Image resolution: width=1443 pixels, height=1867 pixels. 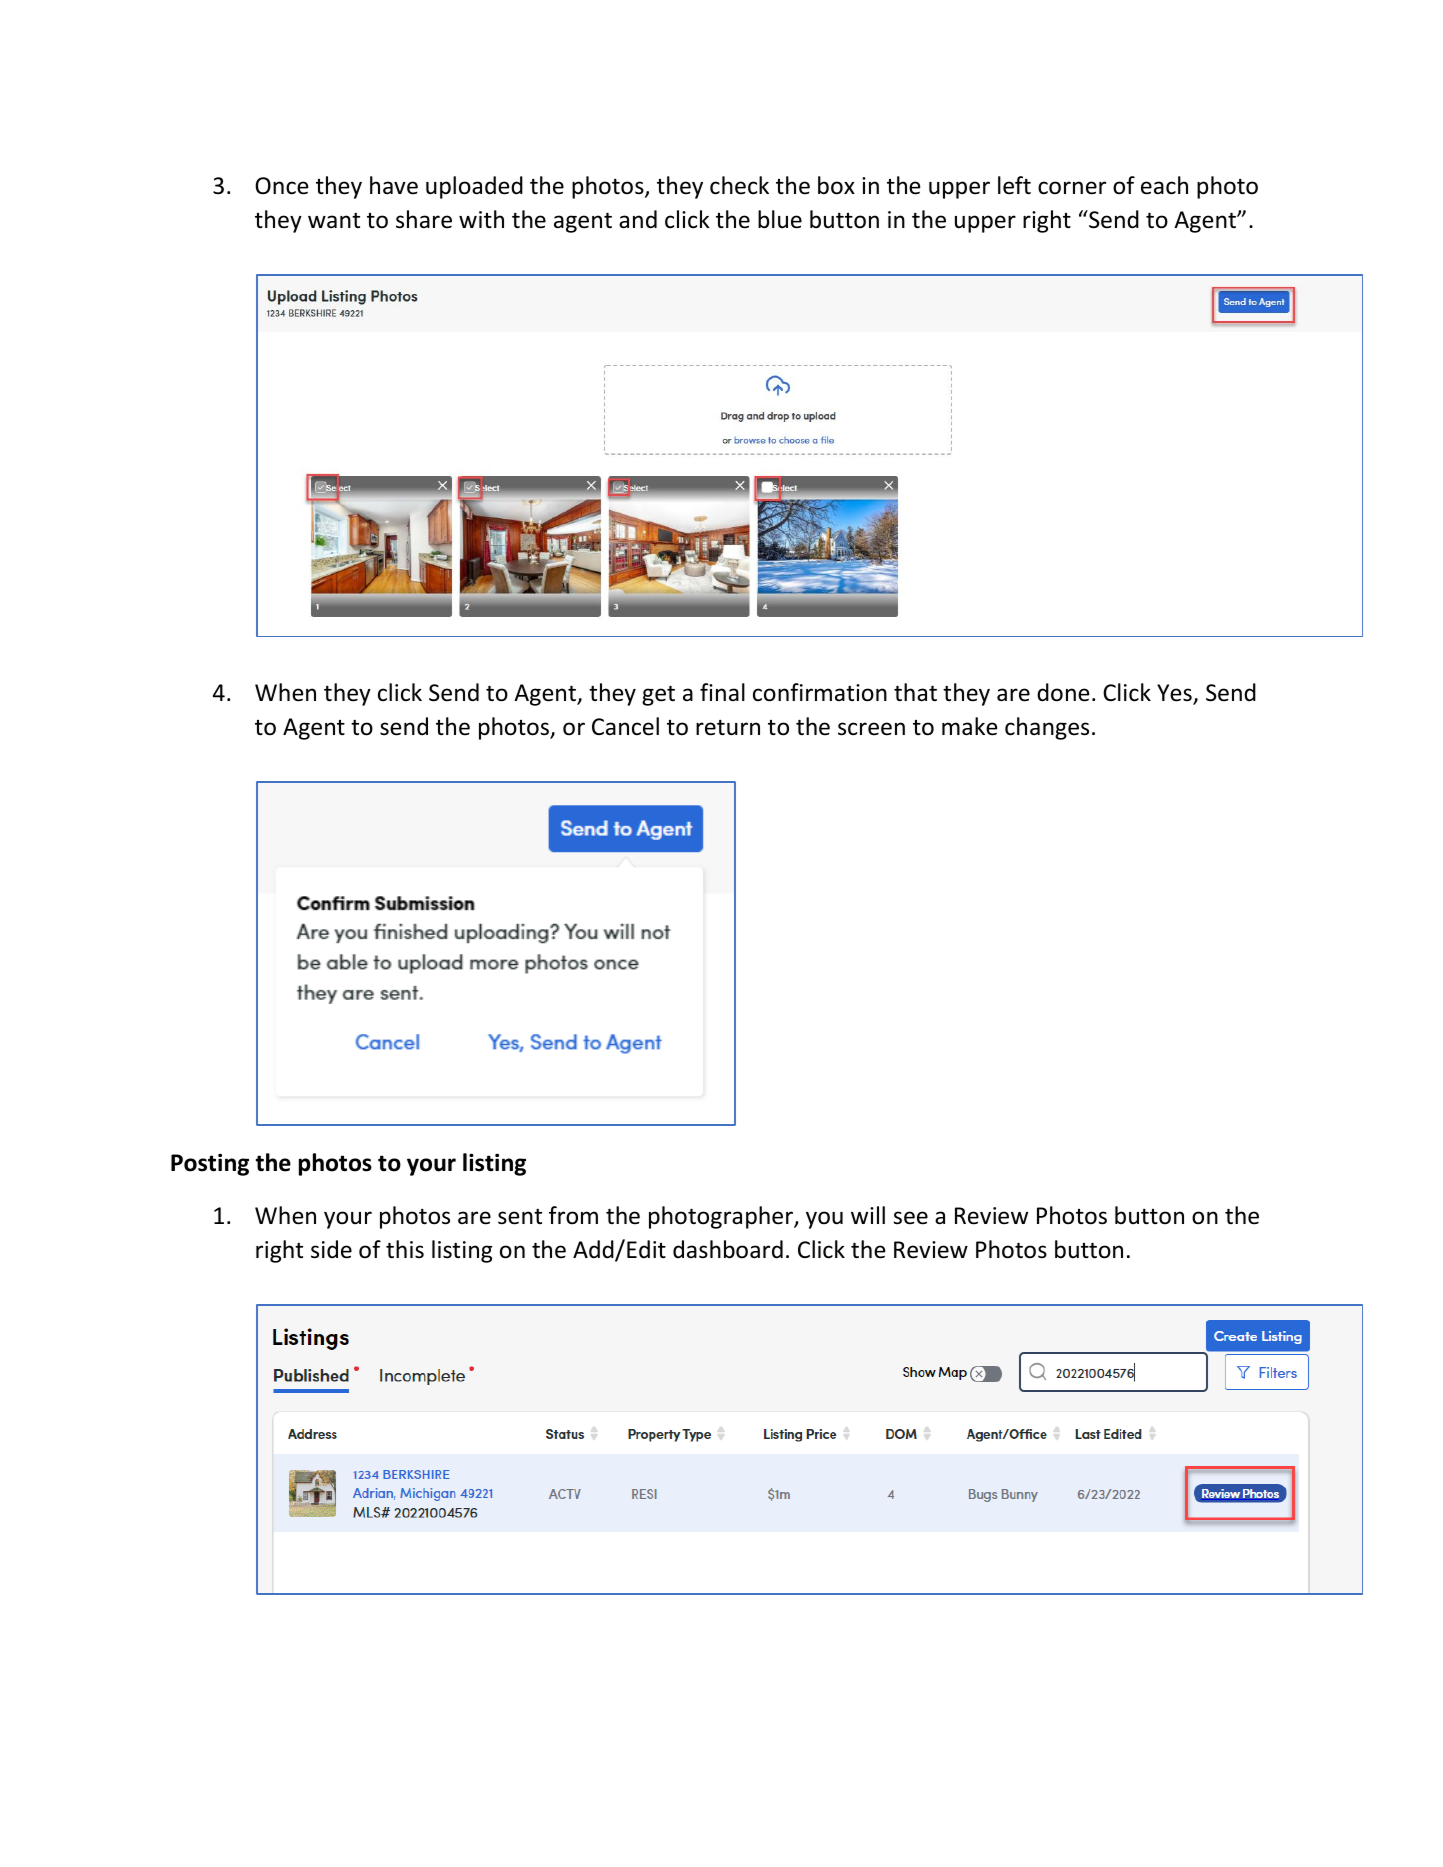 What do you see at coordinates (1047, 728) in the image?
I see `changes` at bounding box center [1047, 728].
